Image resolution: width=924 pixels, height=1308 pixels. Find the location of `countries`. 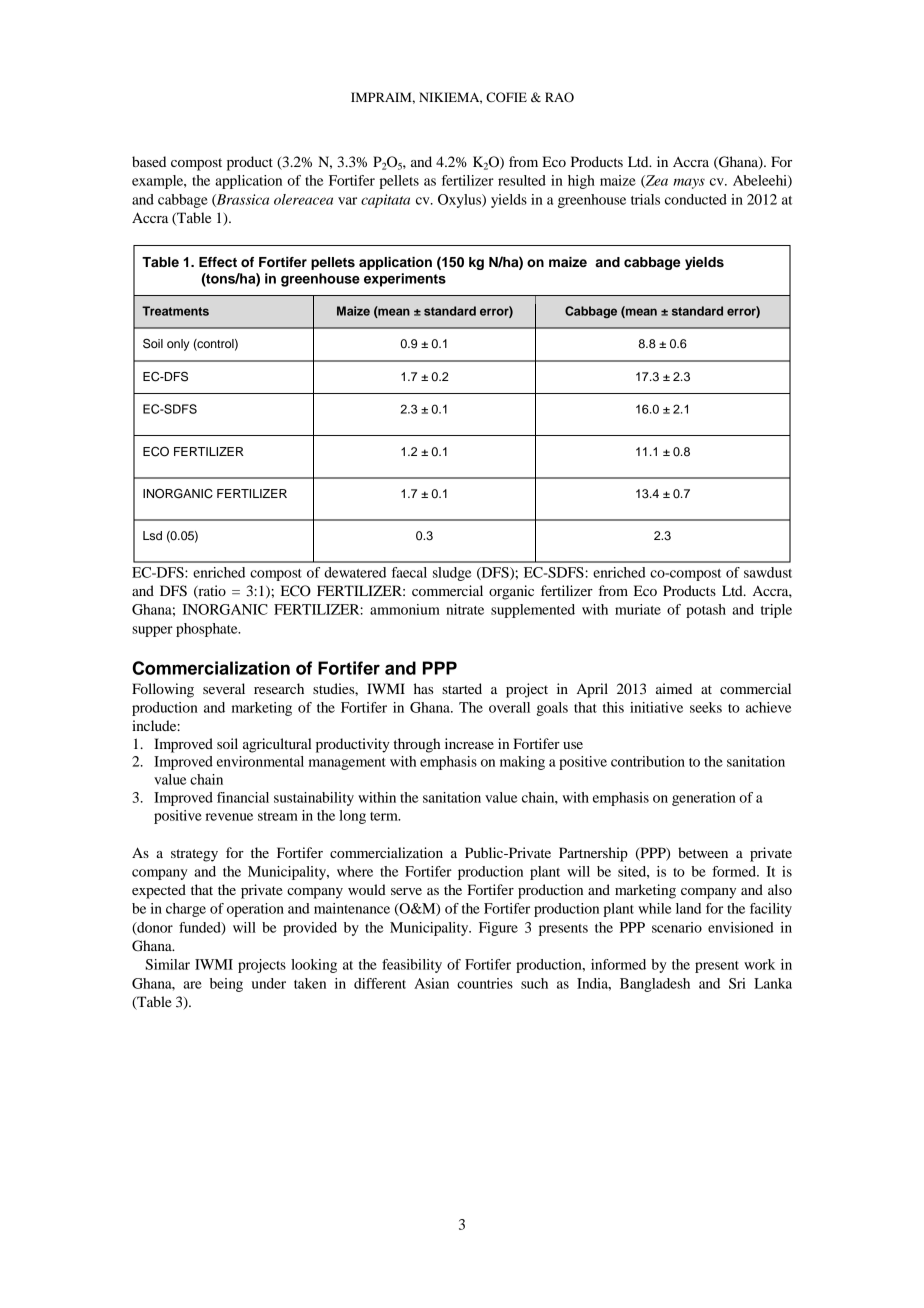

countries is located at coordinates (485, 983).
